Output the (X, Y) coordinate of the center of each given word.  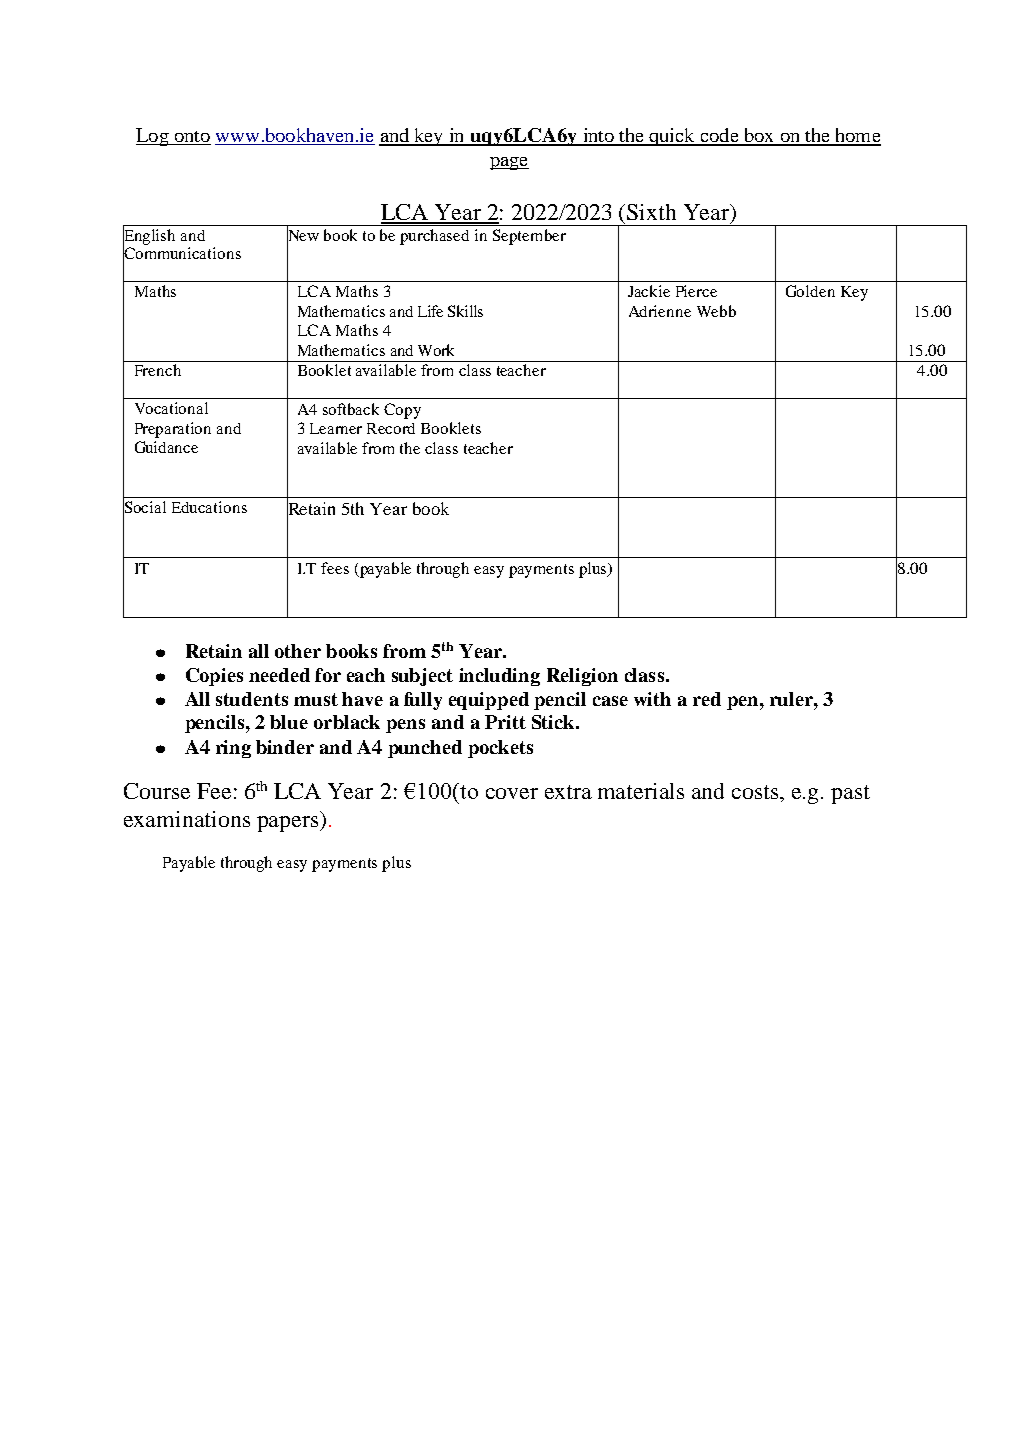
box (759, 136)
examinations (187, 819)
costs (756, 792)
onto (191, 138)
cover (512, 793)
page (509, 163)
